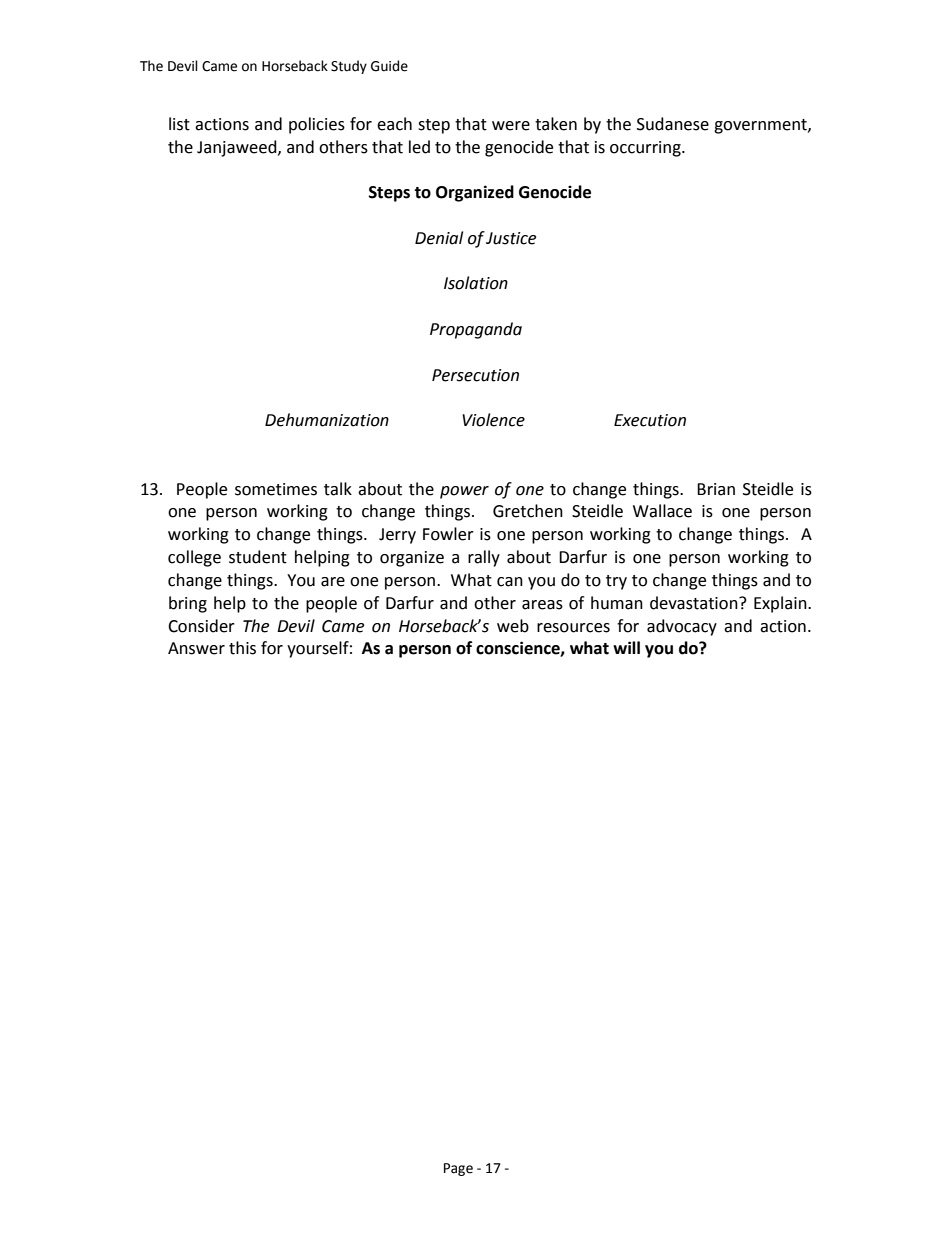  Describe the element at coordinates (573, 628) in the page. I see `resources` at that location.
